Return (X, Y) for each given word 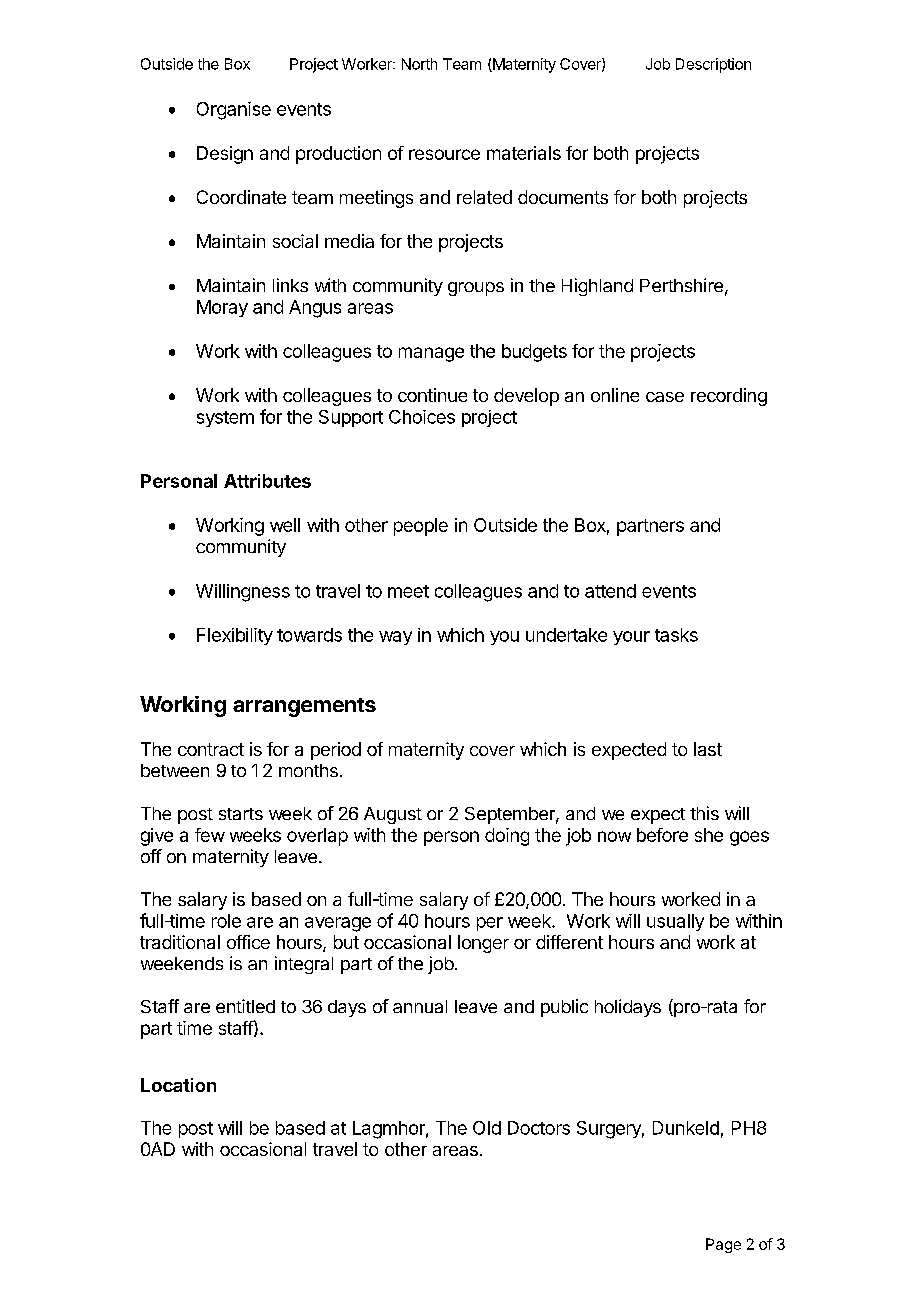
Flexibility (235, 636)
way (395, 638)
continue (432, 395)
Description (713, 65)
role (226, 921)
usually (675, 922)
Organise (234, 111)
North (419, 64)
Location (178, 1085)
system (225, 419)
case (665, 397)
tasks (676, 635)
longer (483, 944)
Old (487, 1128)
